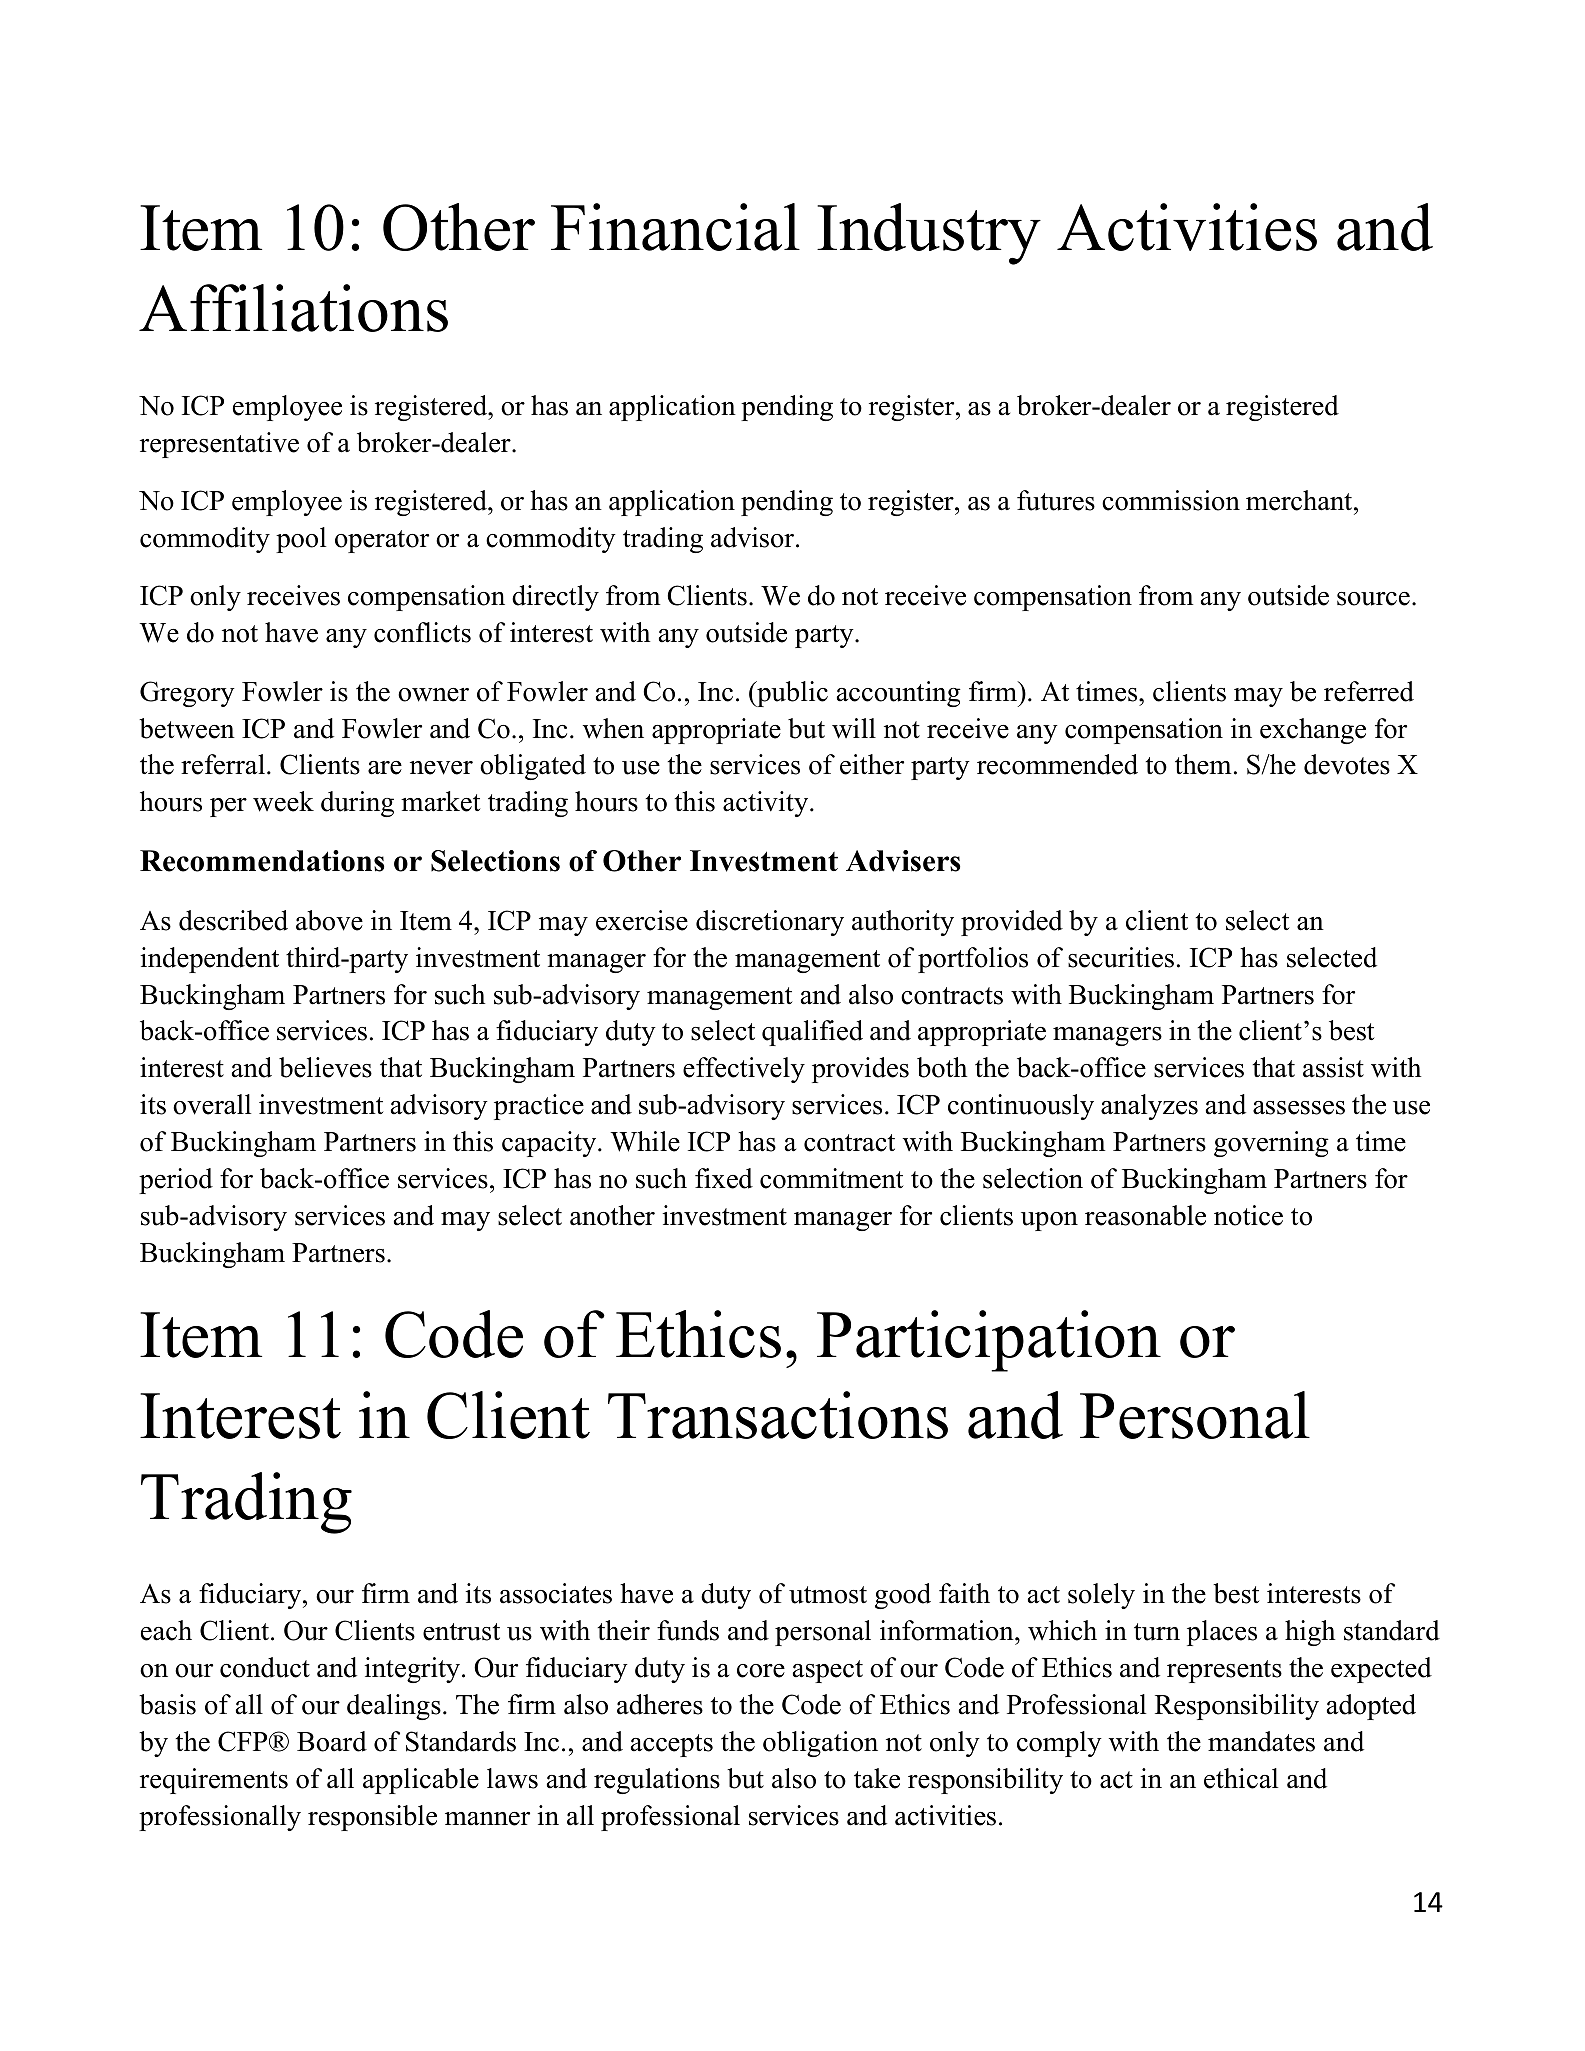 This screenshot has height=2051, width=1585. What do you see at coordinates (929, 234) in the screenshot?
I see `Industry` at bounding box center [929, 234].
